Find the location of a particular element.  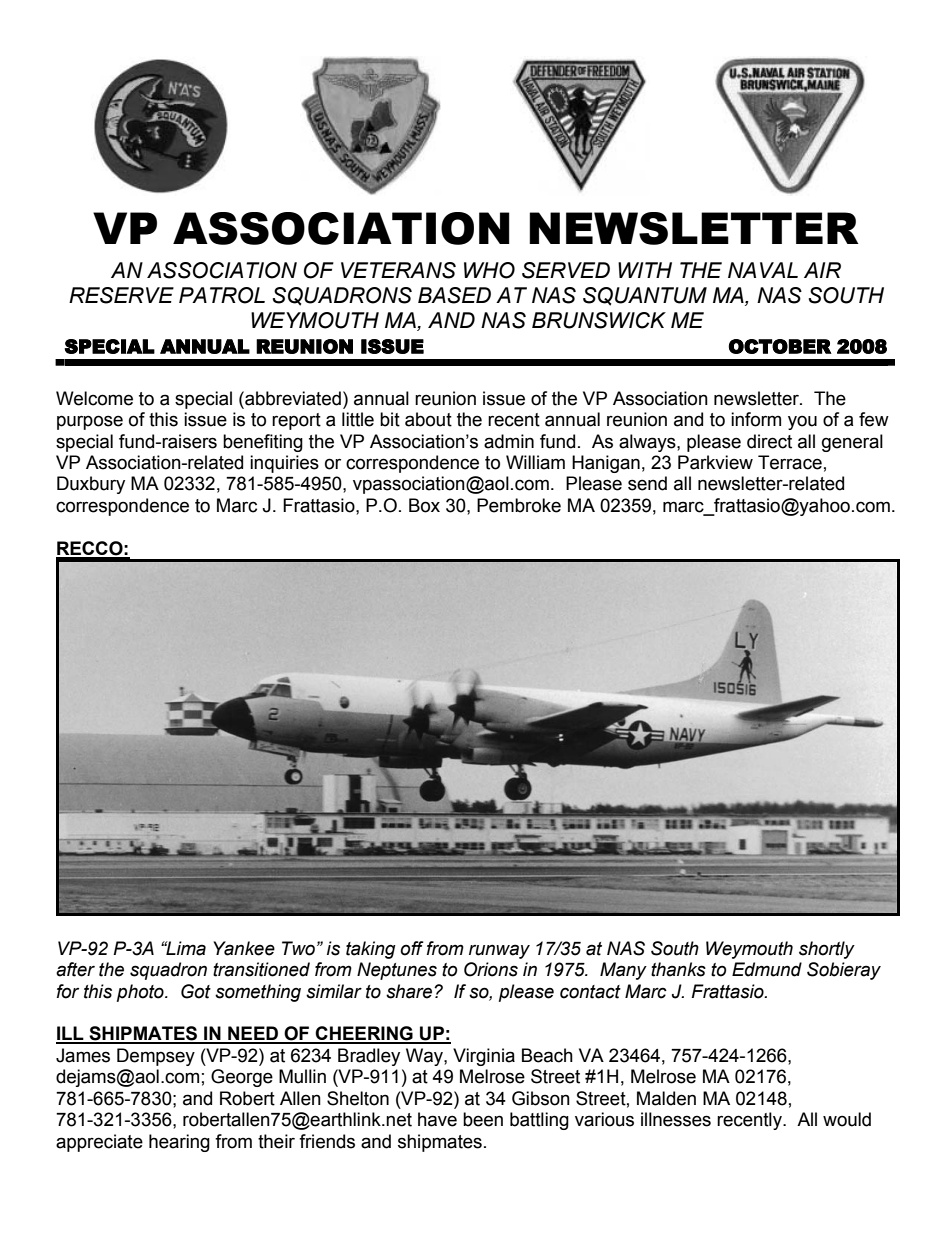

NAVAL is located at coordinates (763, 270).
